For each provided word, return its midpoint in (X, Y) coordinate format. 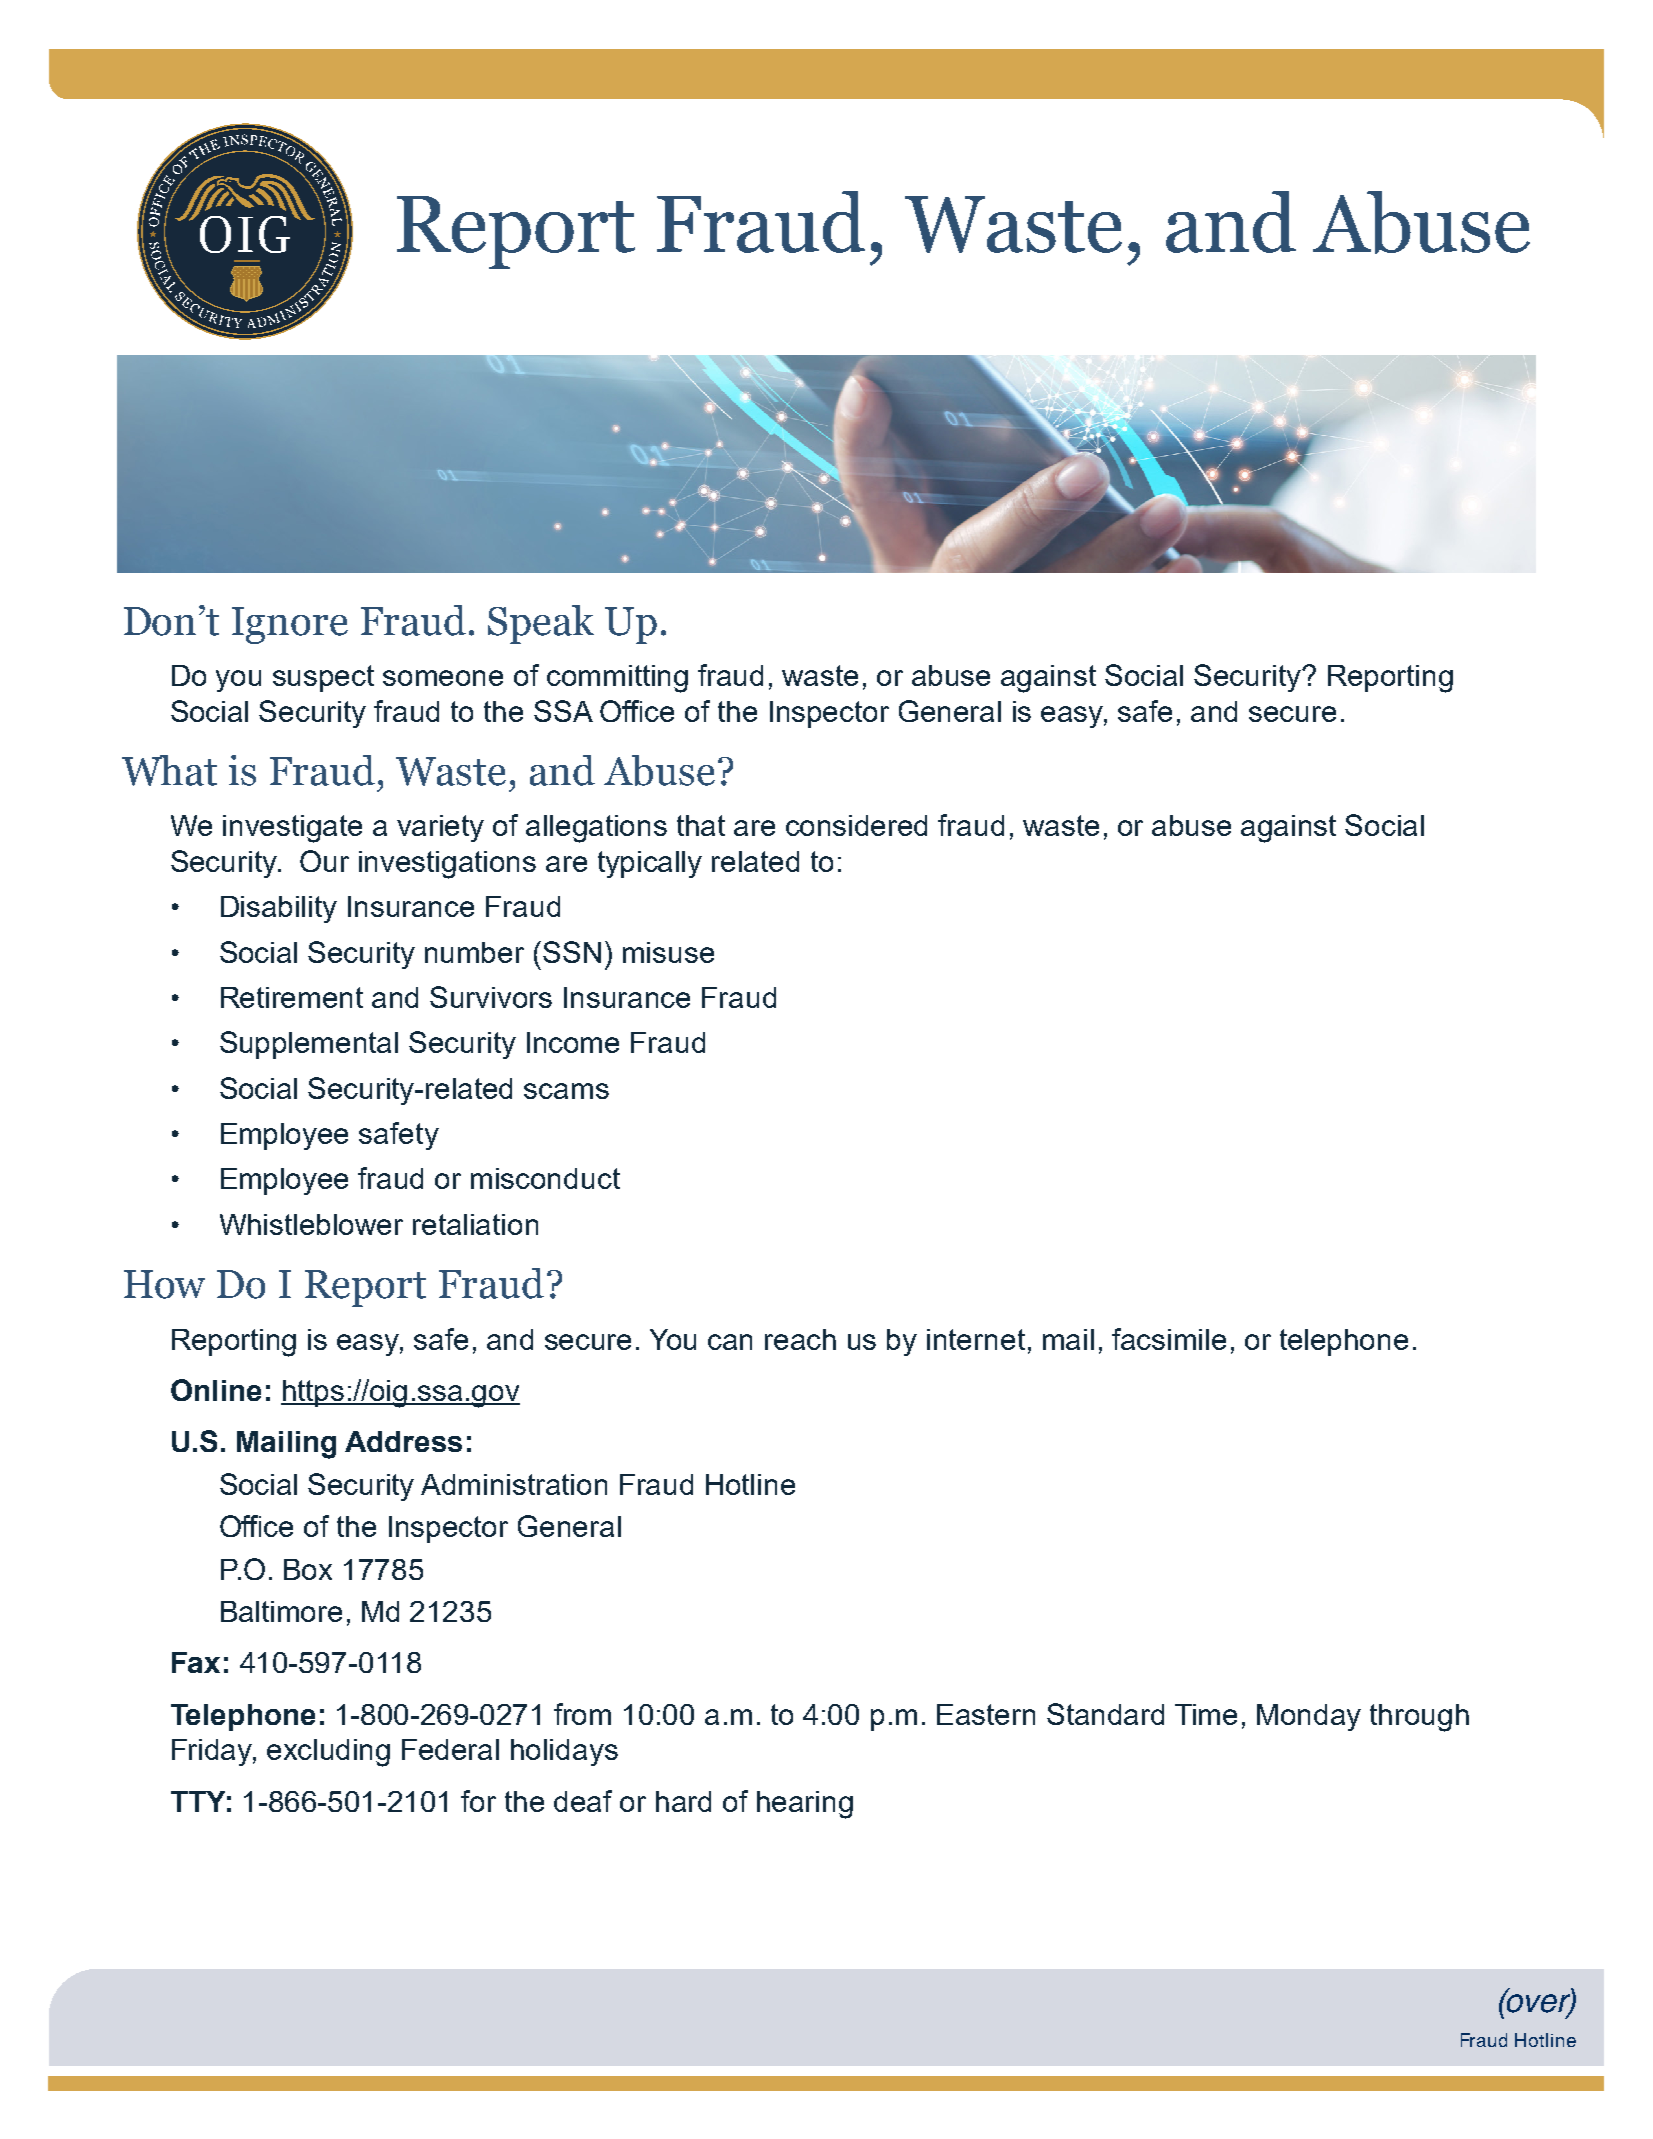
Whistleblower (311, 1224)
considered (856, 825)
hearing (805, 1805)
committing (617, 679)
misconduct (545, 1178)
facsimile (1169, 1339)
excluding (328, 1753)
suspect (323, 678)
